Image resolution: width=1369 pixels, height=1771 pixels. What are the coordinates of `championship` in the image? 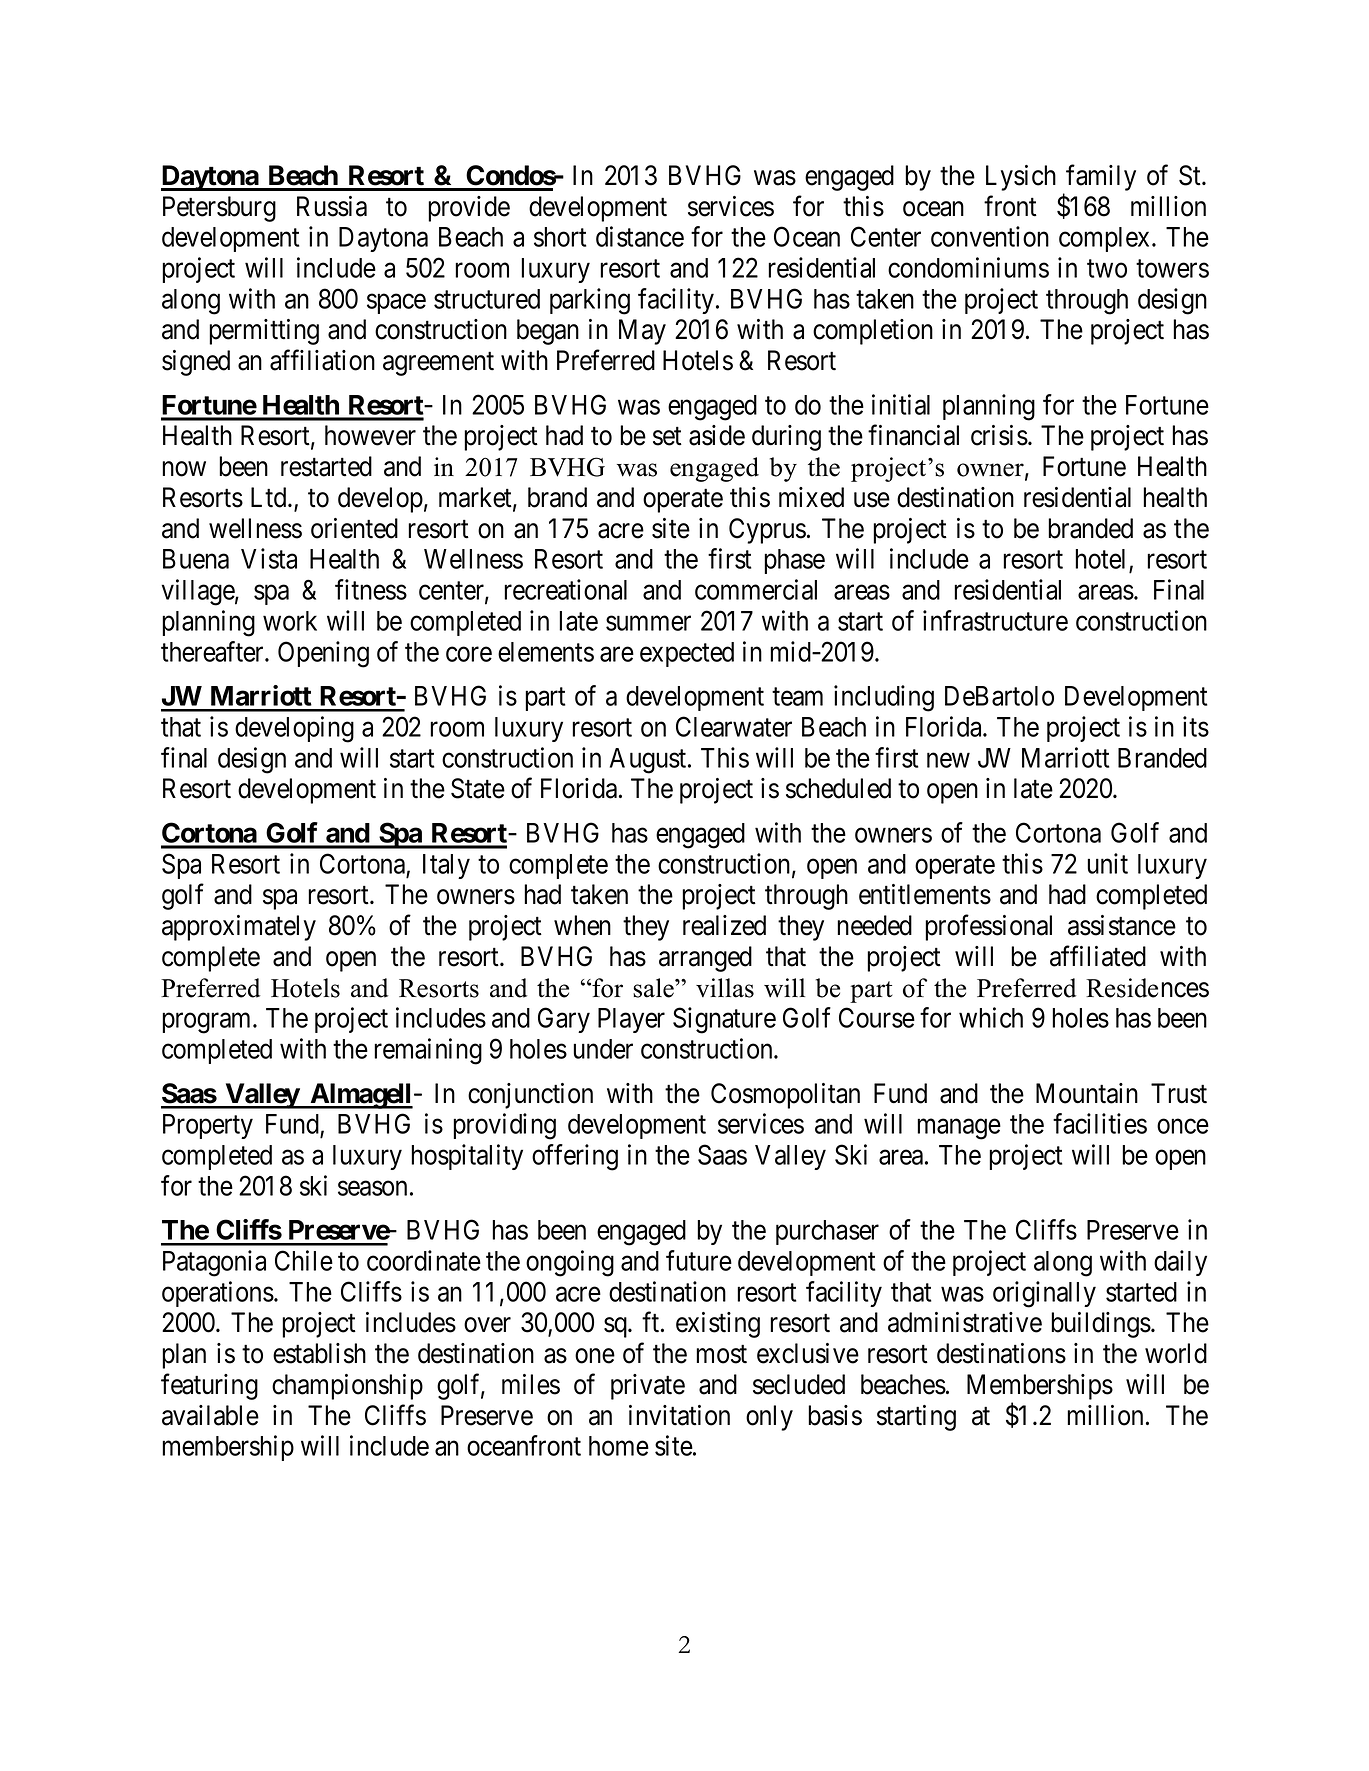 It's located at (347, 1387).
